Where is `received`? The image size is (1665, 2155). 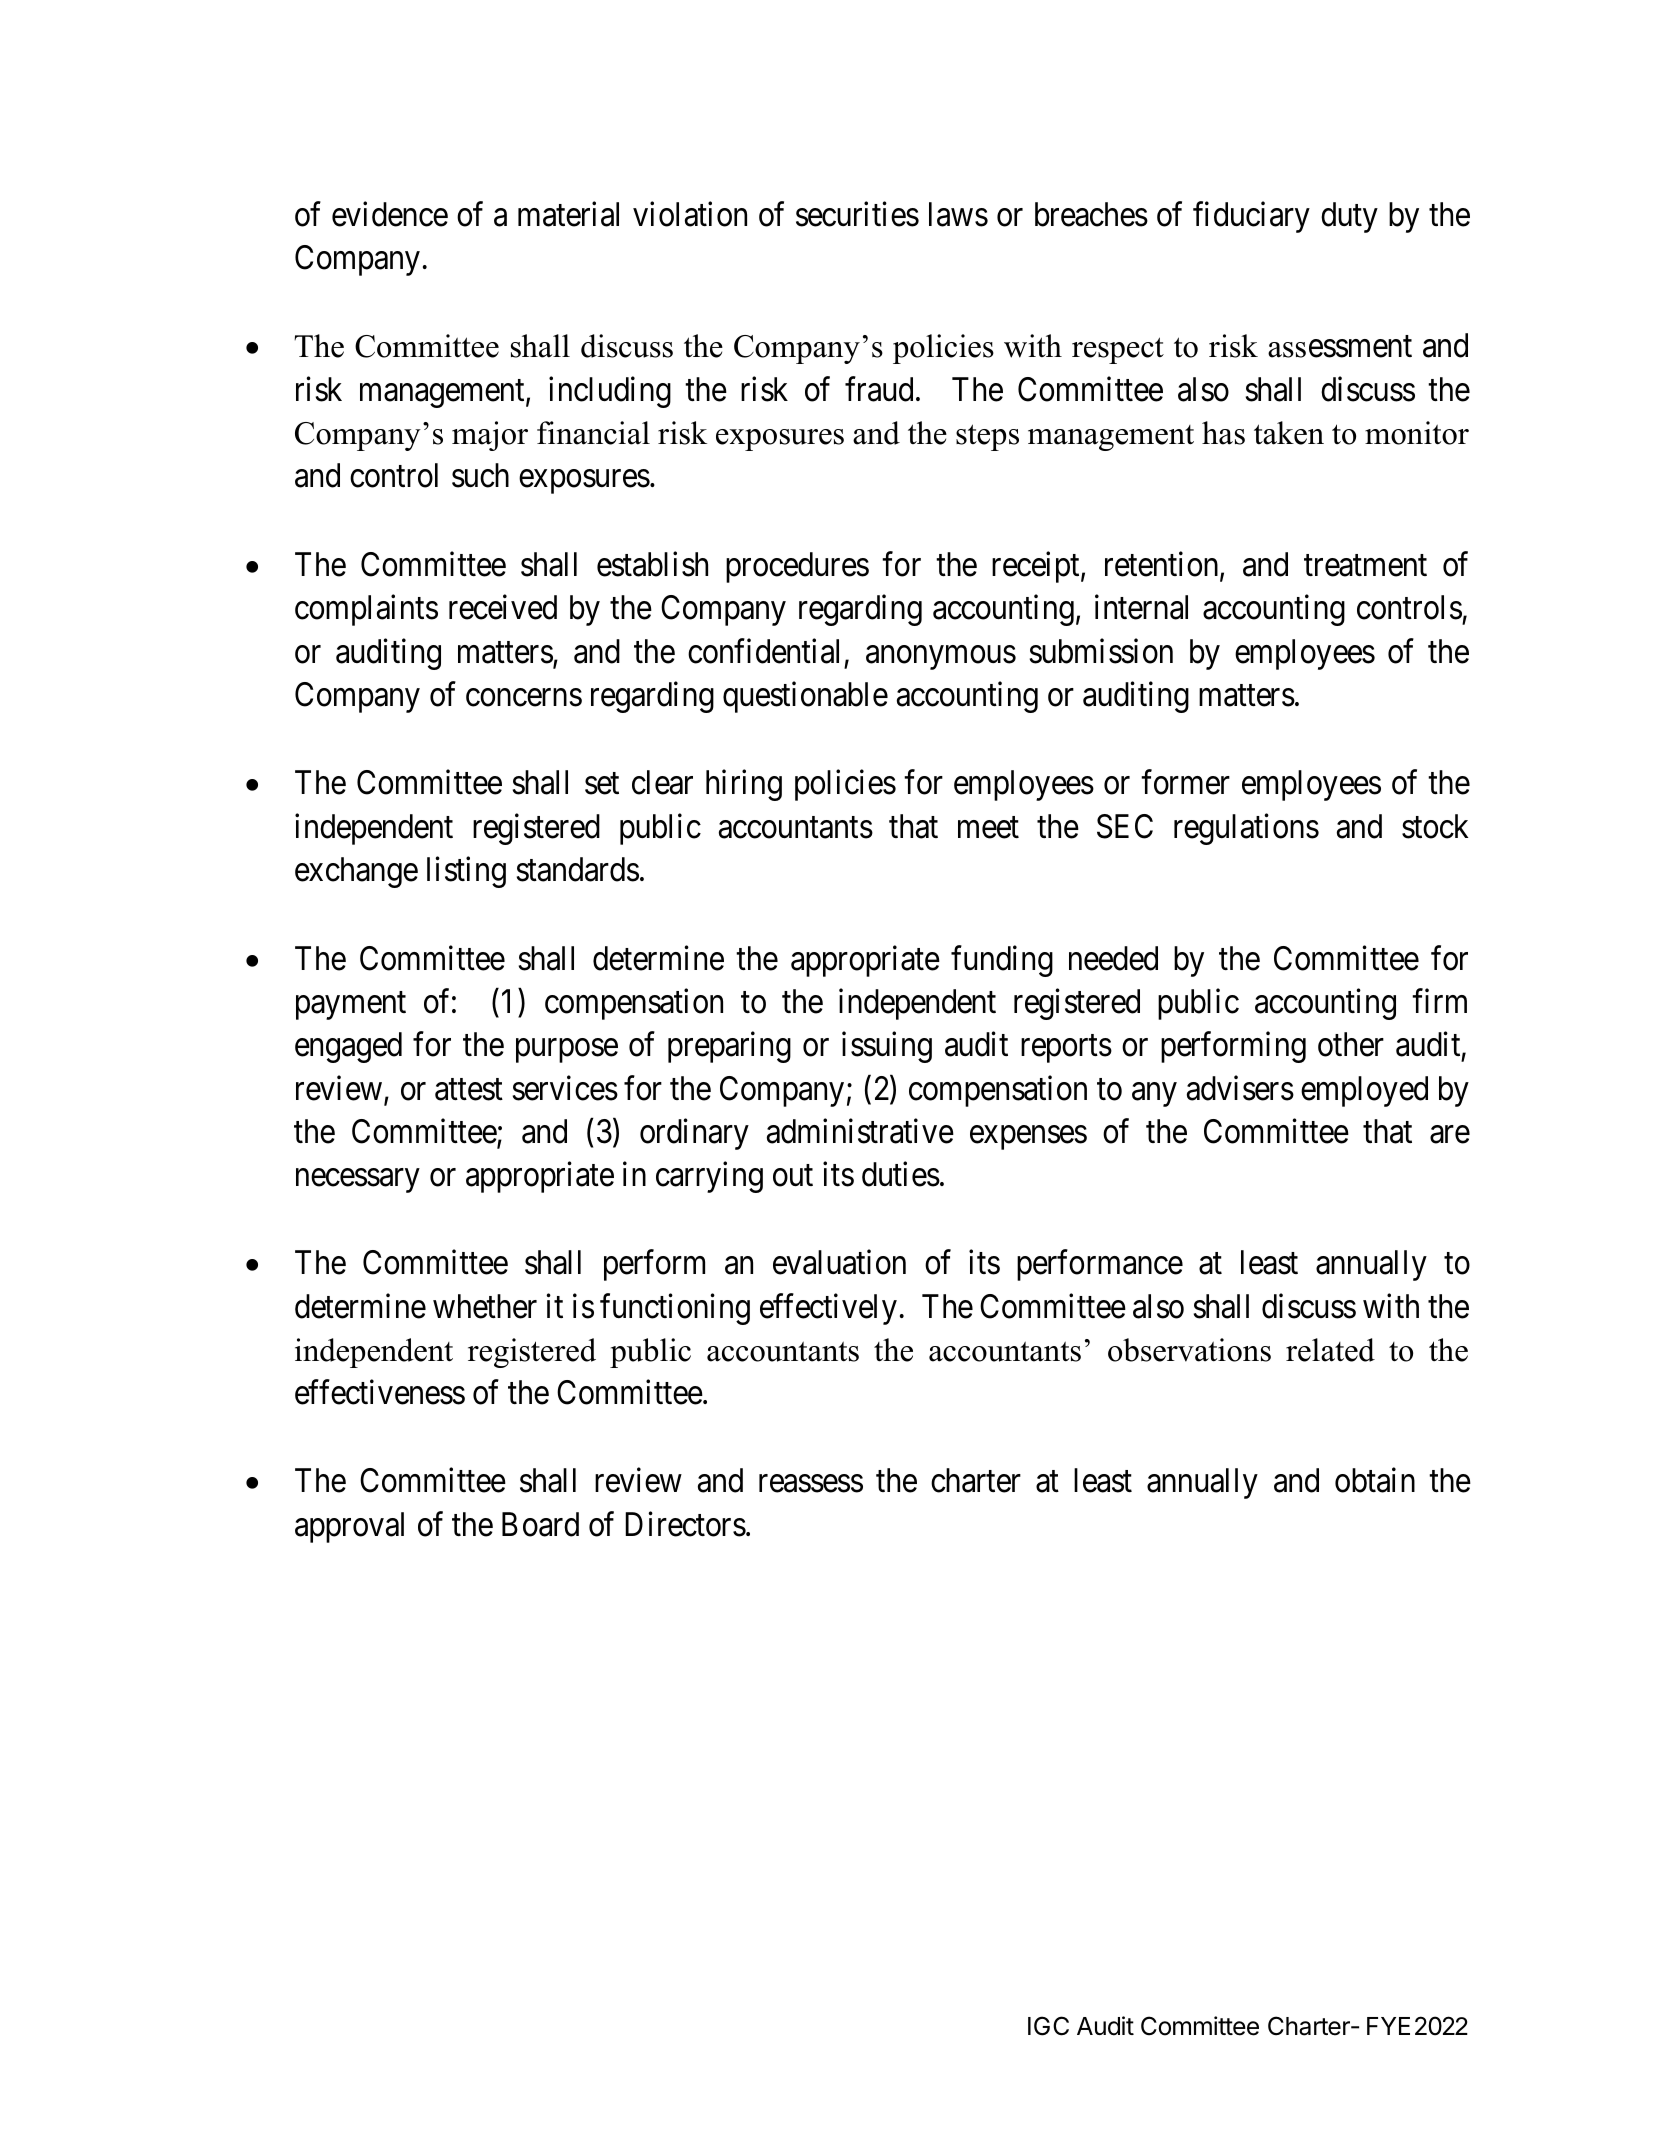
received is located at coordinates (503, 607).
